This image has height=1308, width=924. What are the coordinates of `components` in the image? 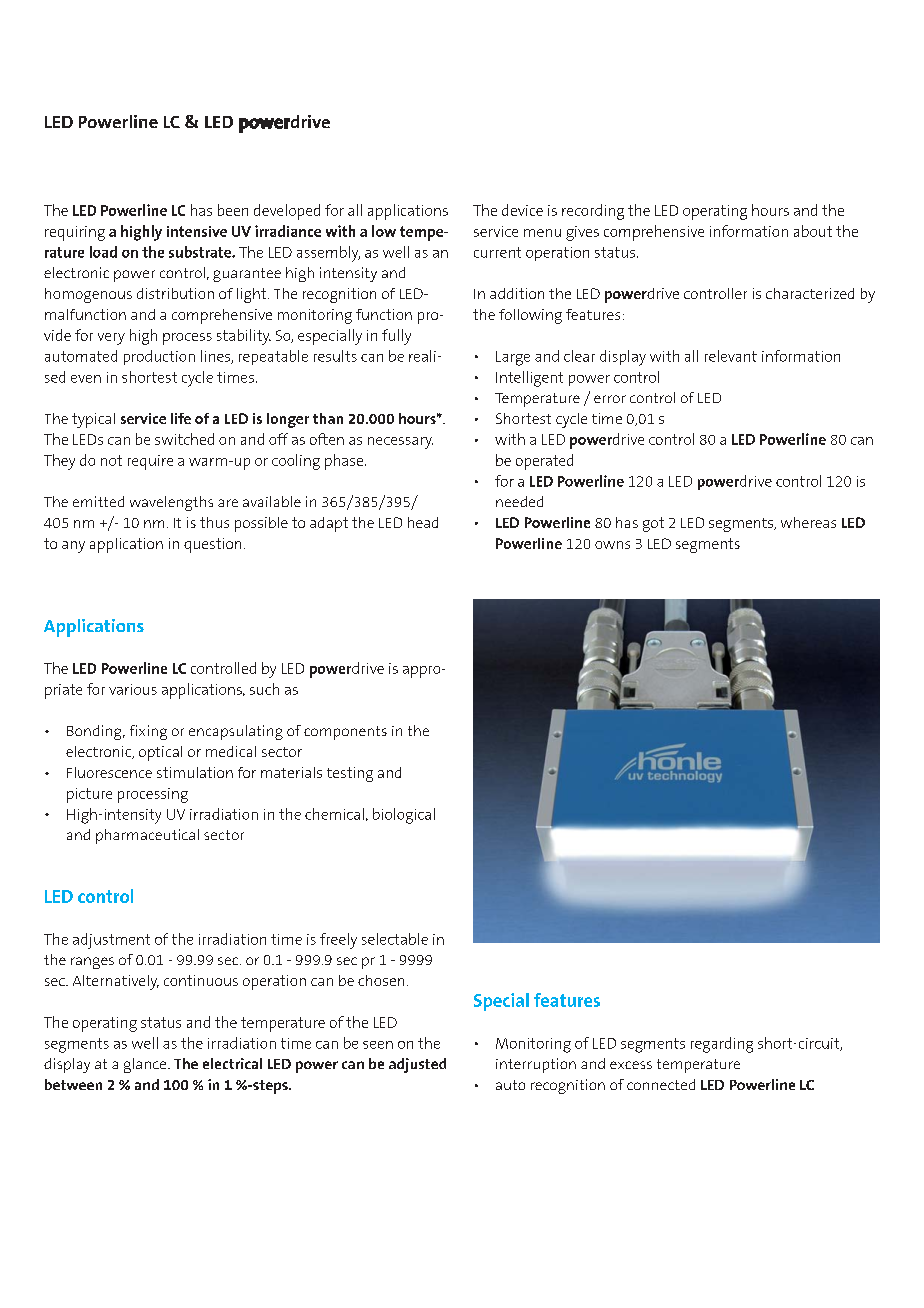 It's located at (345, 733).
